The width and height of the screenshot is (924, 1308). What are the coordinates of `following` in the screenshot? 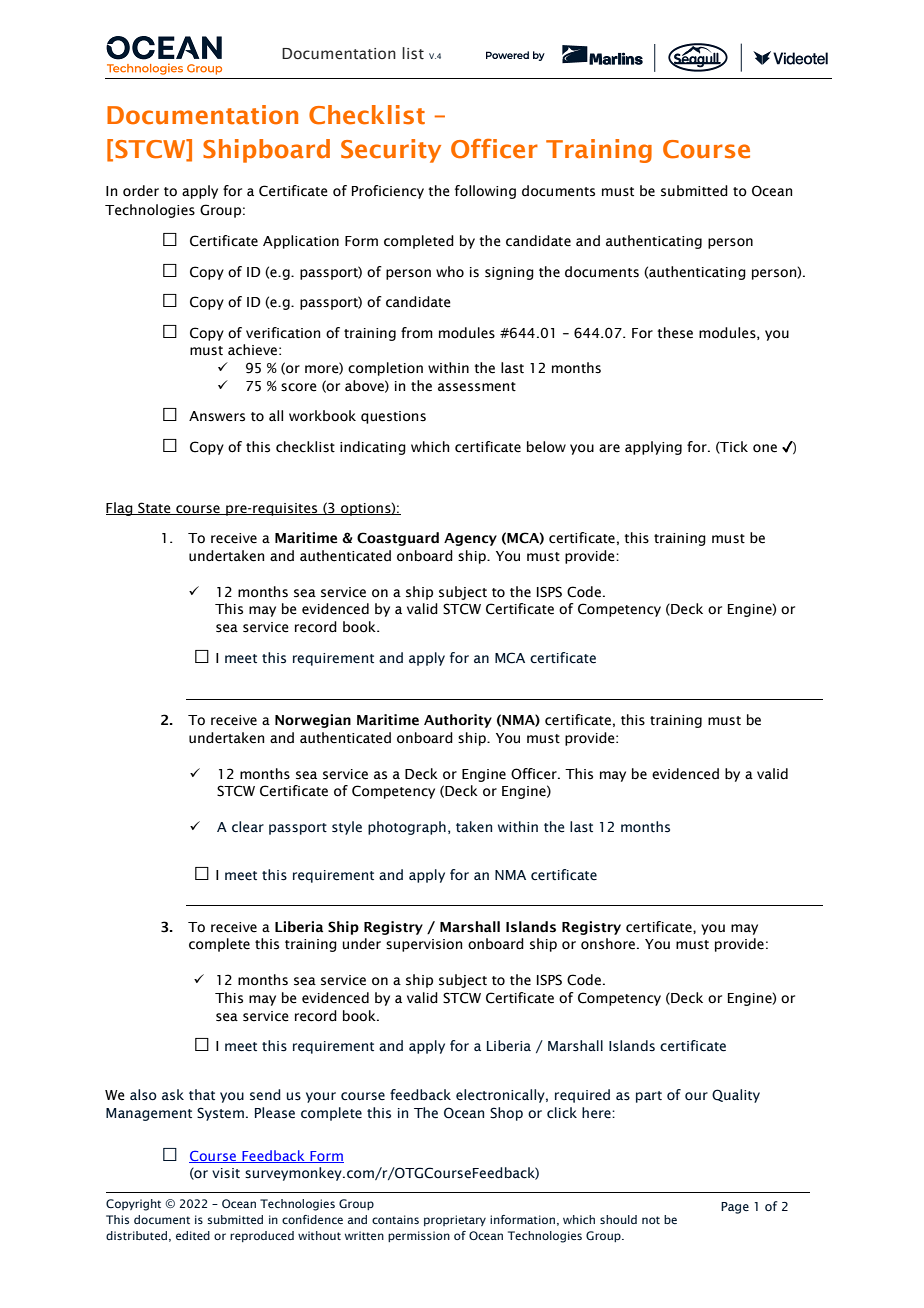 It's located at (485, 192).
